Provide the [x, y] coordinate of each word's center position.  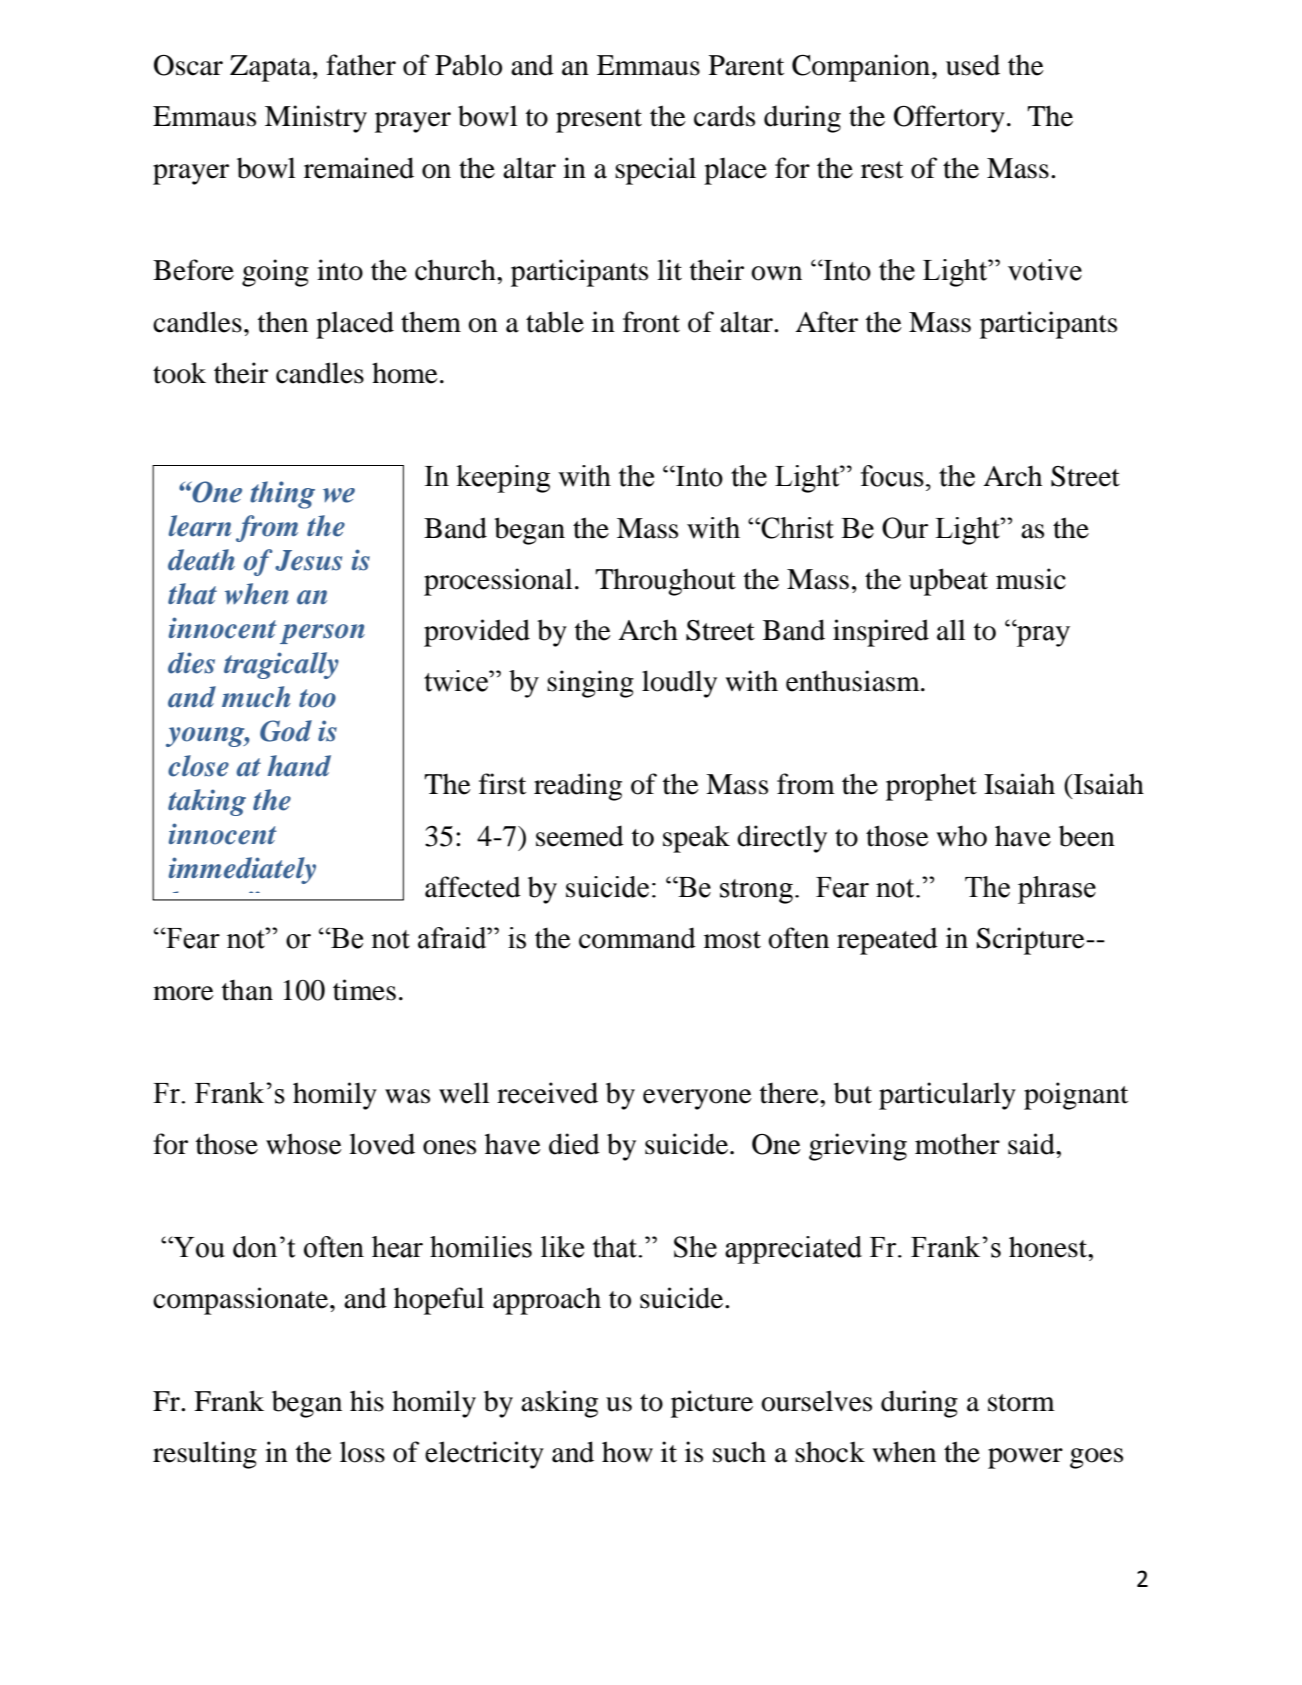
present [599, 121]
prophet [931, 787]
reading [578, 787]
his [367, 1401]
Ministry [316, 119]
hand [299, 766]
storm [1021, 1403]
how [627, 1452]
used [973, 65]
